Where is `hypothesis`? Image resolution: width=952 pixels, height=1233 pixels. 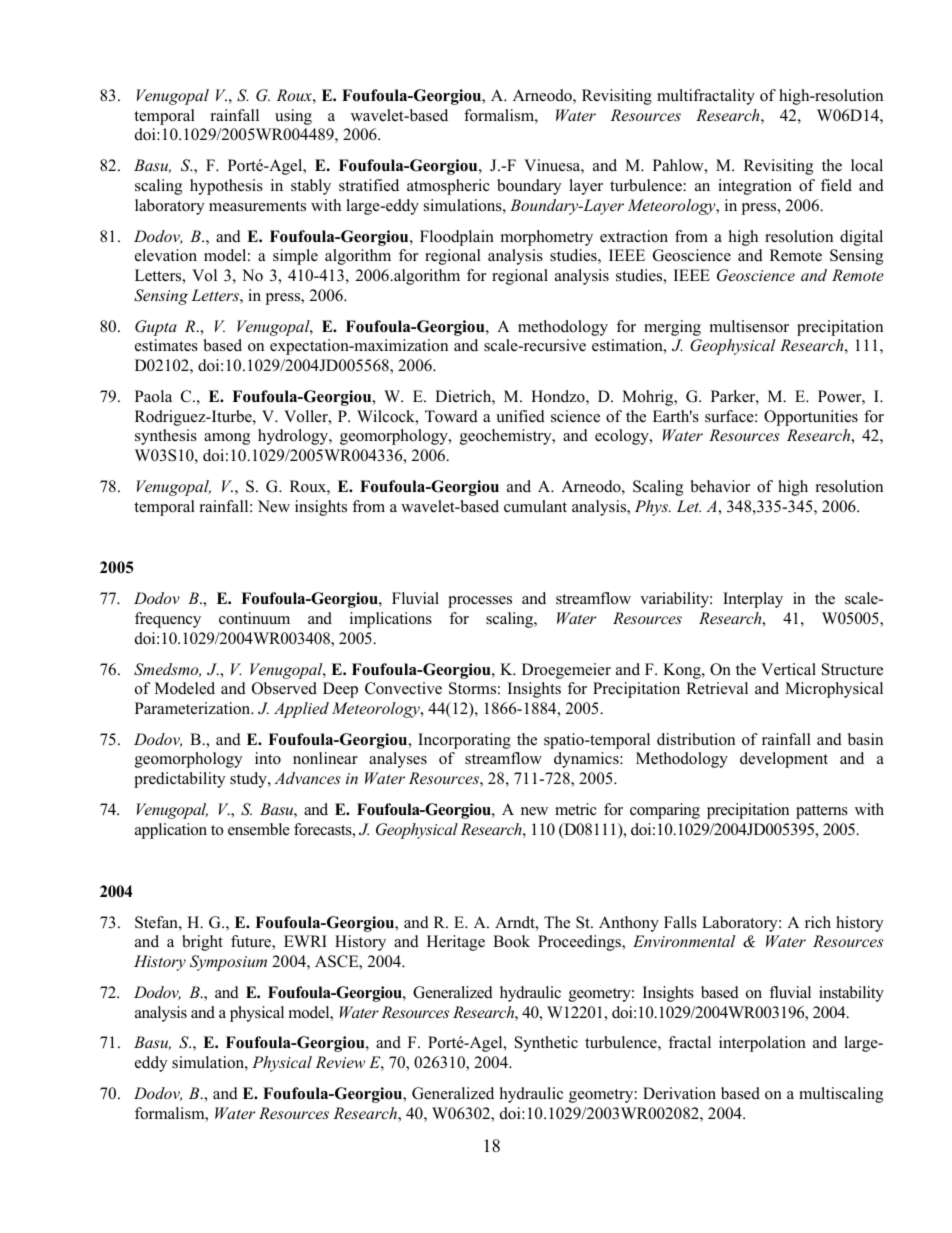
hypothesis is located at coordinates (226, 187).
